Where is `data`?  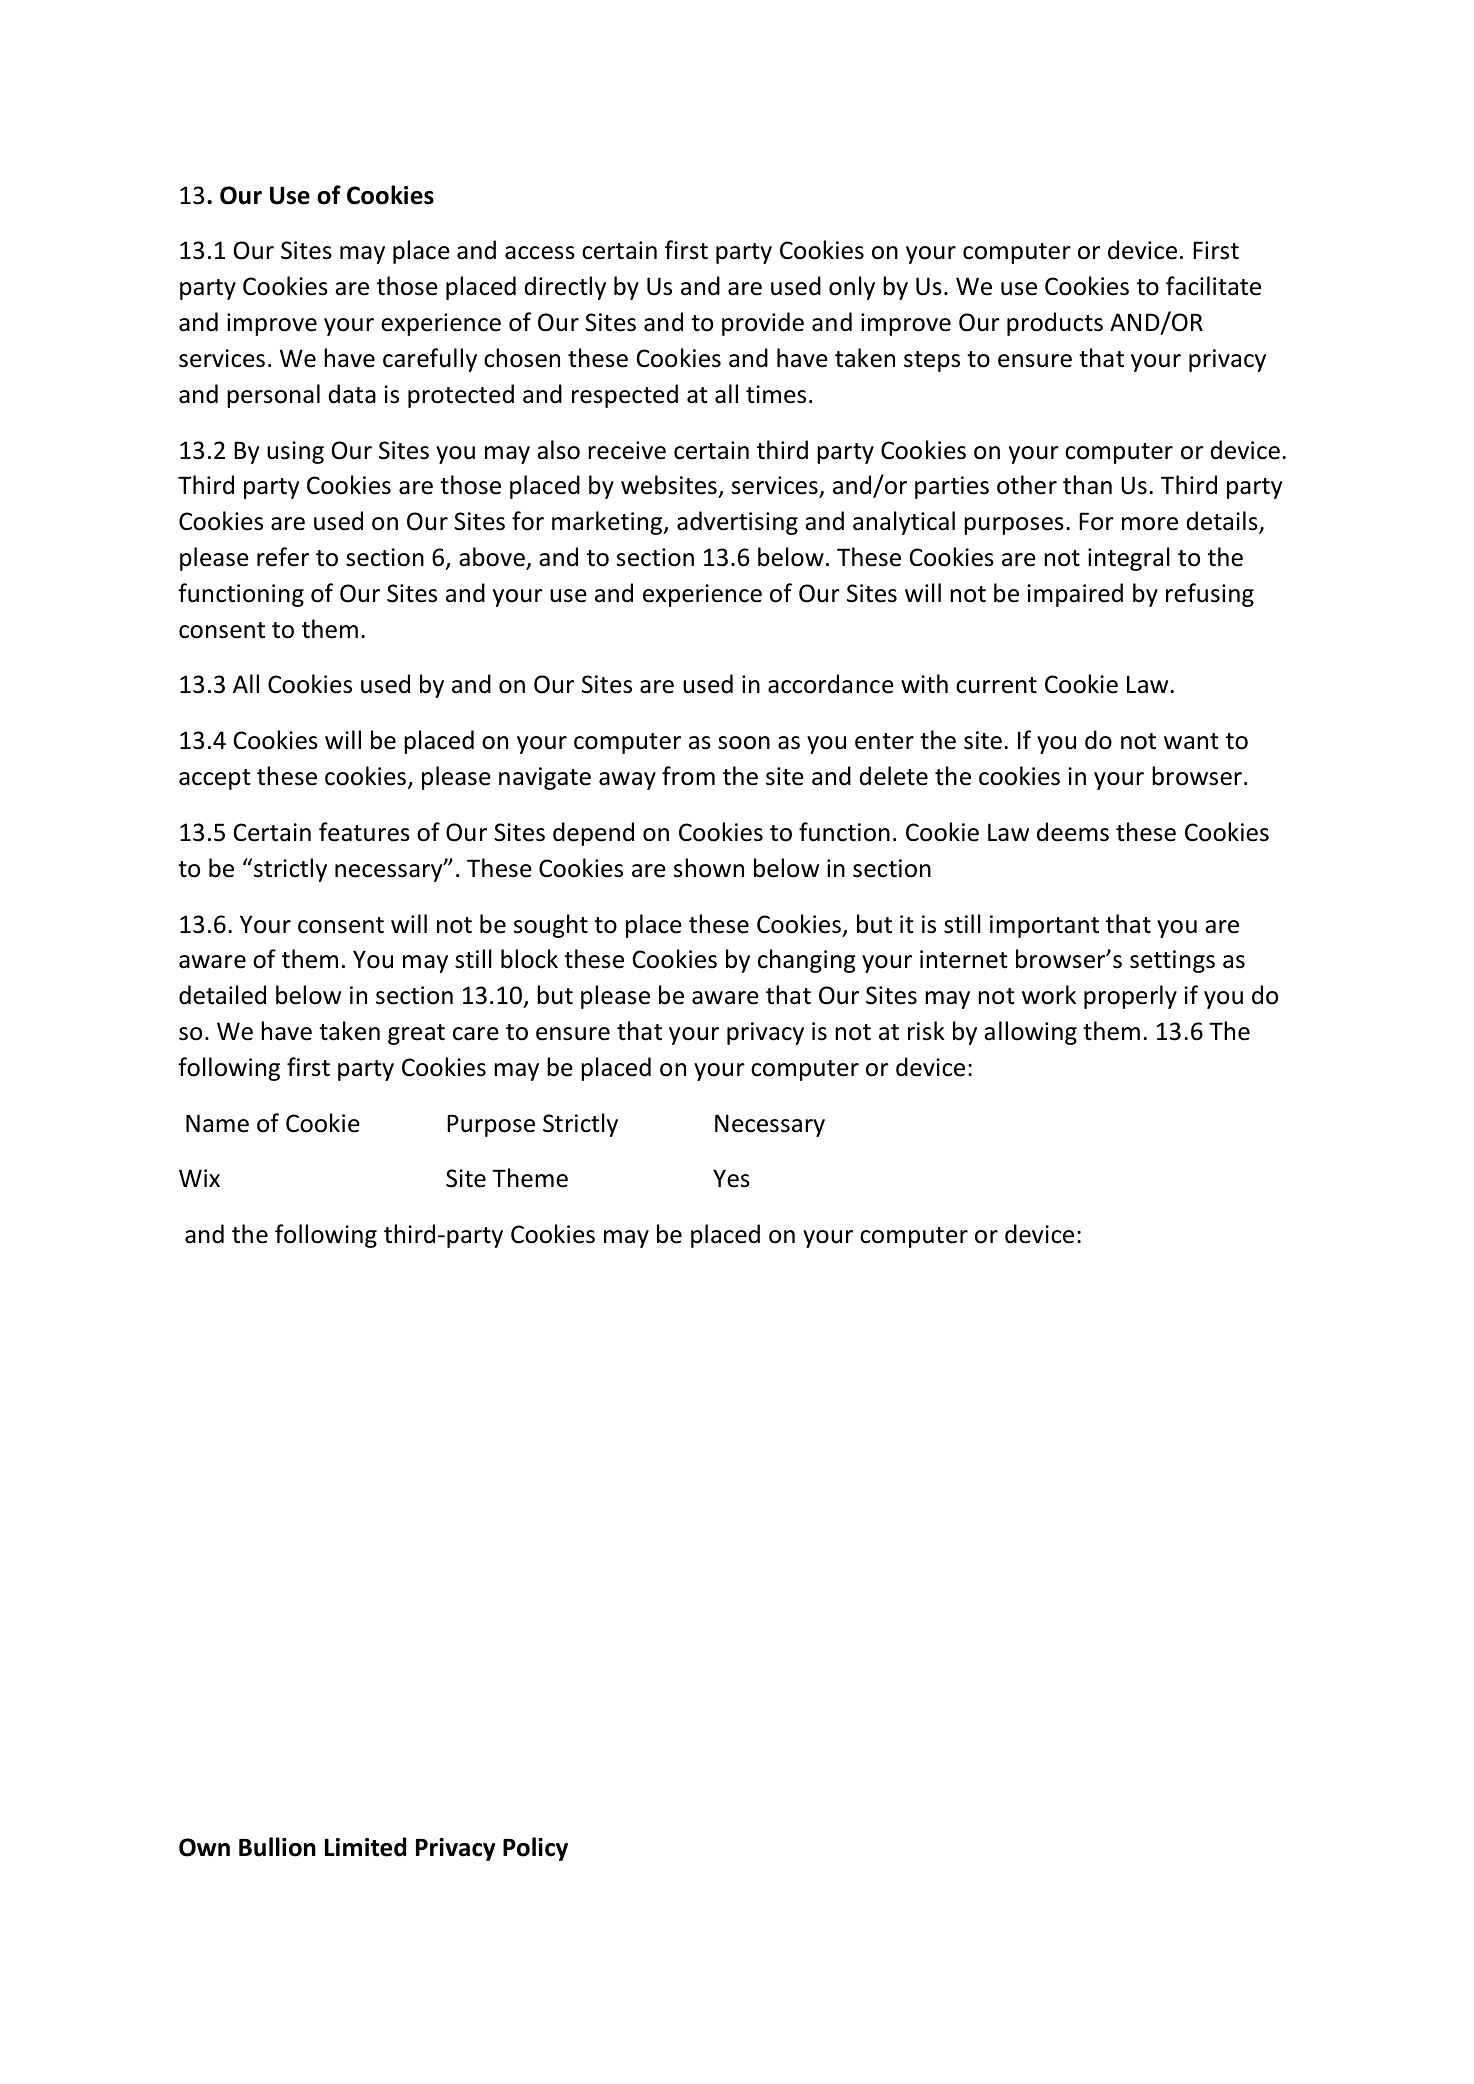 data is located at coordinates (352, 394).
